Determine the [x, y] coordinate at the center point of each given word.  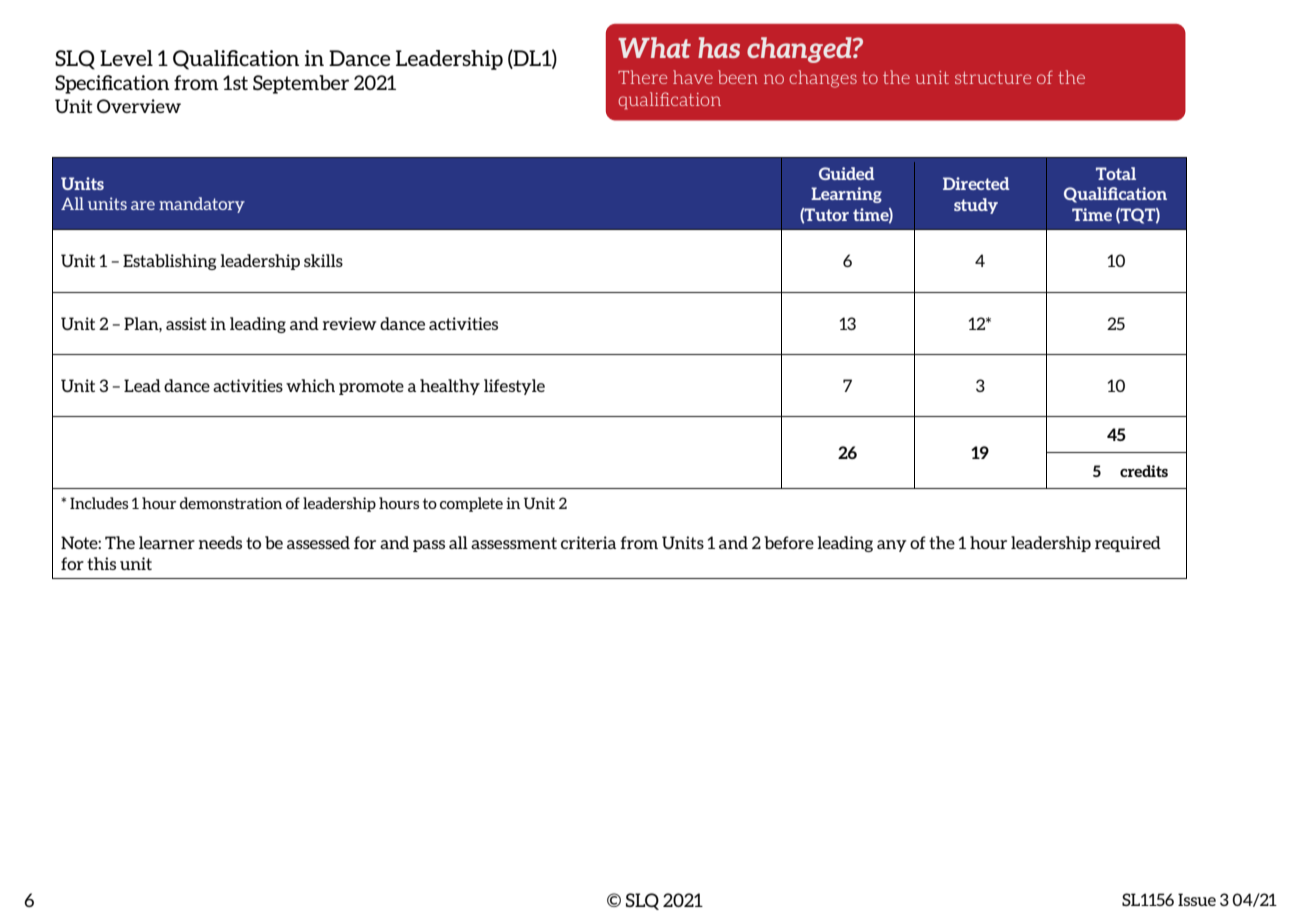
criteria [588, 542]
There [642, 77]
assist [186, 323]
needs [220, 542]
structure [993, 77]
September [301, 84]
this [101, 563]
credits [1144, 471]
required [1128, 544]
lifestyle [514, 387]
